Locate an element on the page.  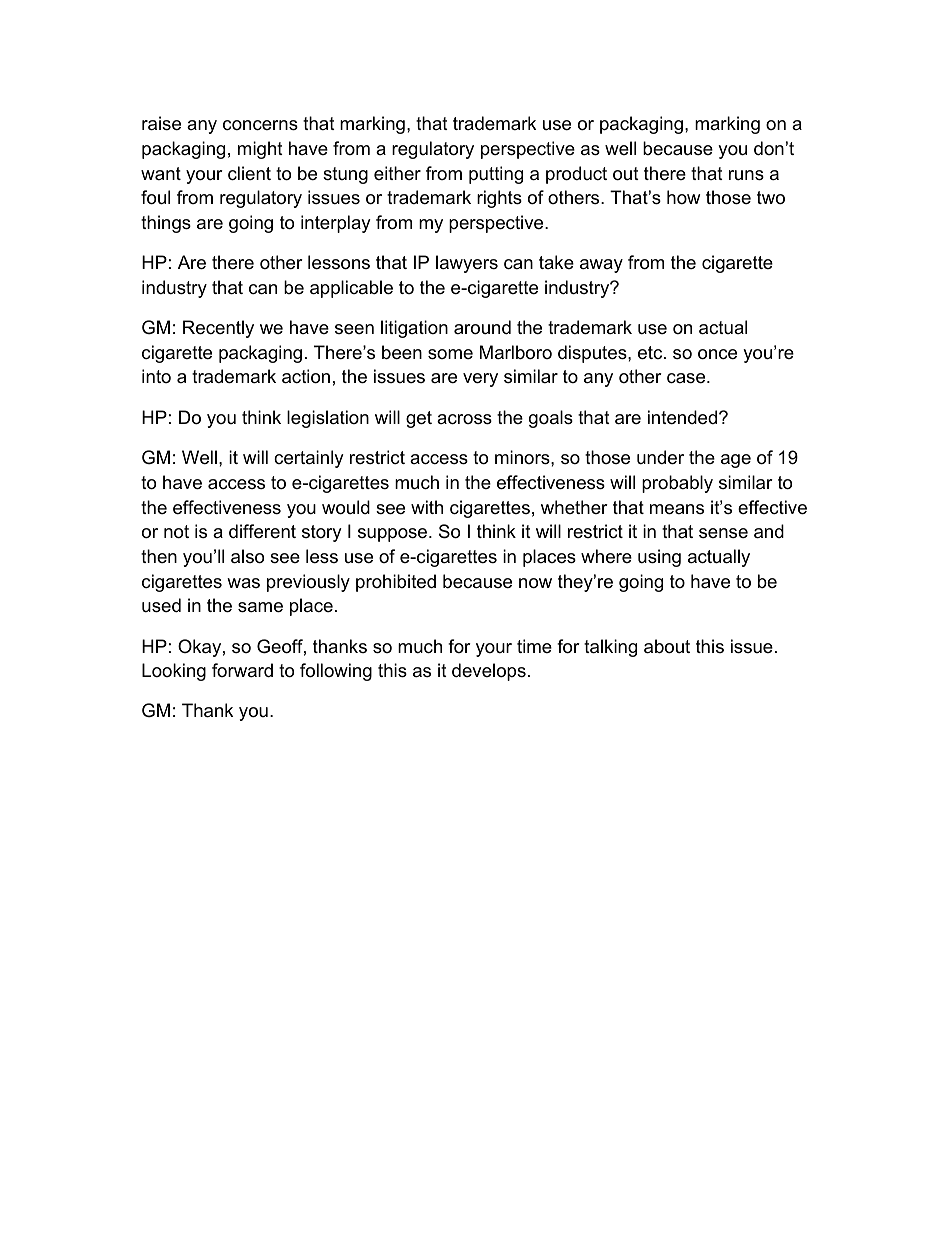
might is located at coordinates (260, 150).
